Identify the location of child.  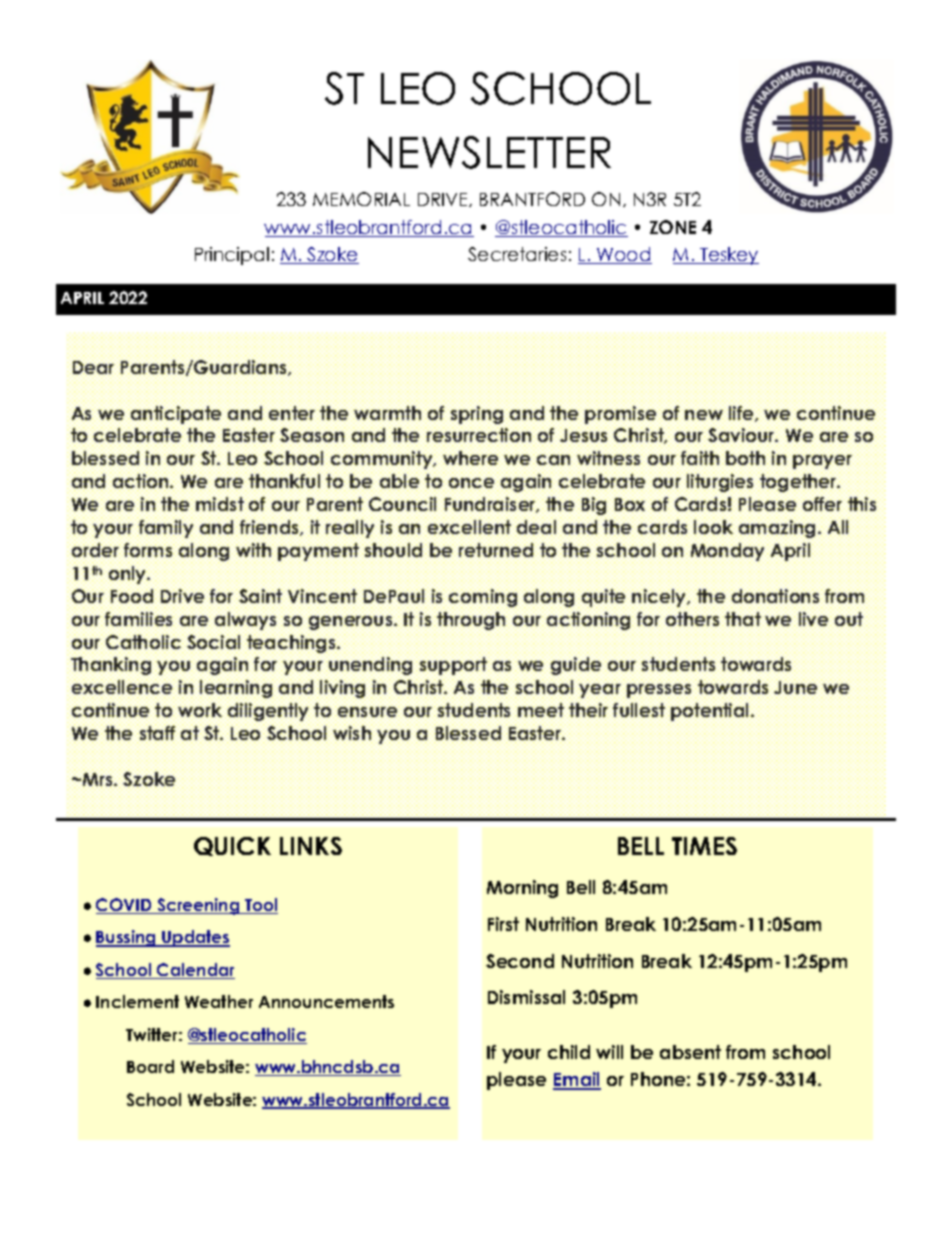
(569, 1052).
